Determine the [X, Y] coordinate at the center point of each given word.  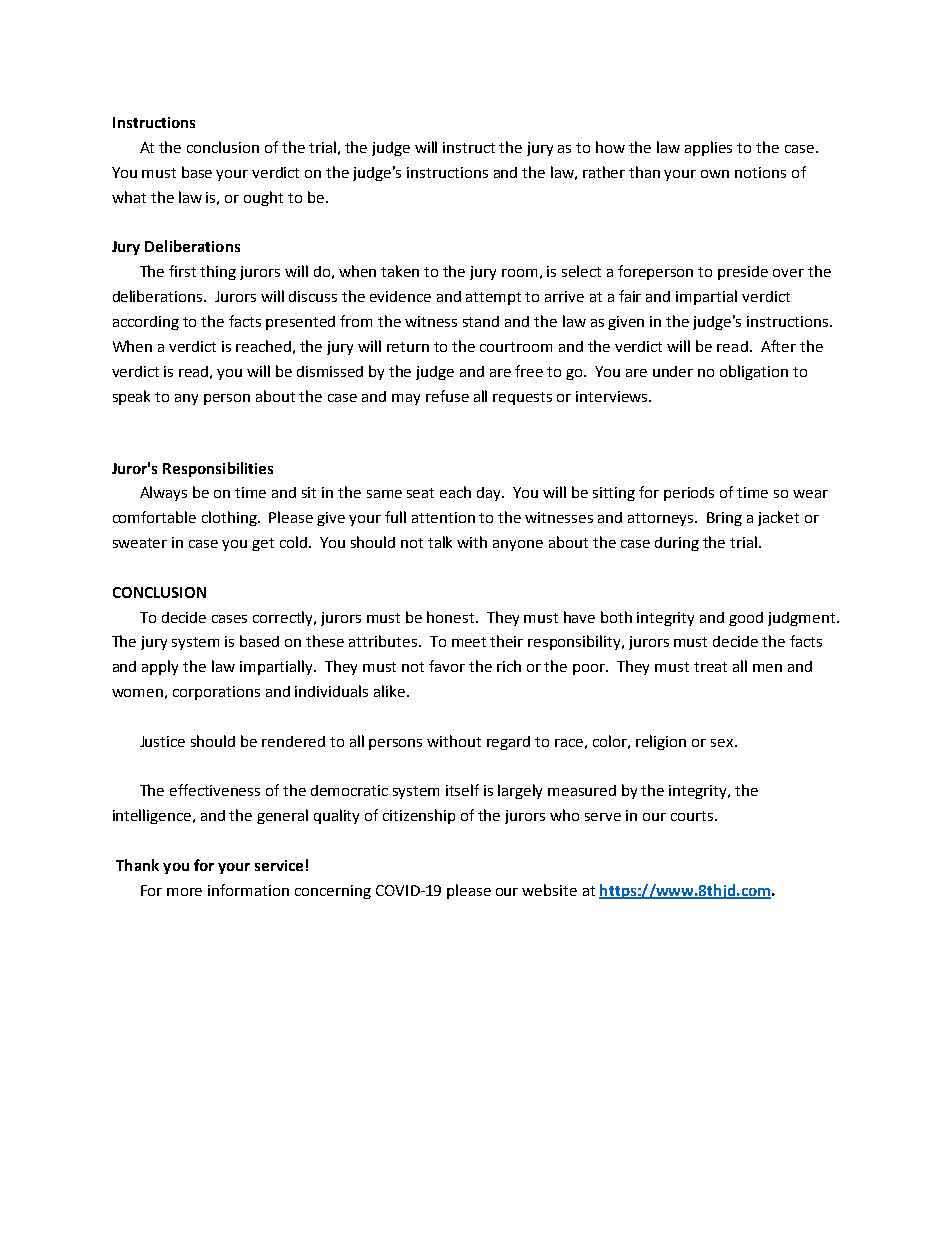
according [146, 323]
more [184, 892]
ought [263, 198]
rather [604, 172]
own [715, 174]
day [490, 494]
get [263, 544]
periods [689, 494]
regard [508, 743]
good [746, 619]
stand [481, 321]
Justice [162, 741]
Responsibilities [218, 469]
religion [661, 742]
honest [452, 617]
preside [743, 273]
